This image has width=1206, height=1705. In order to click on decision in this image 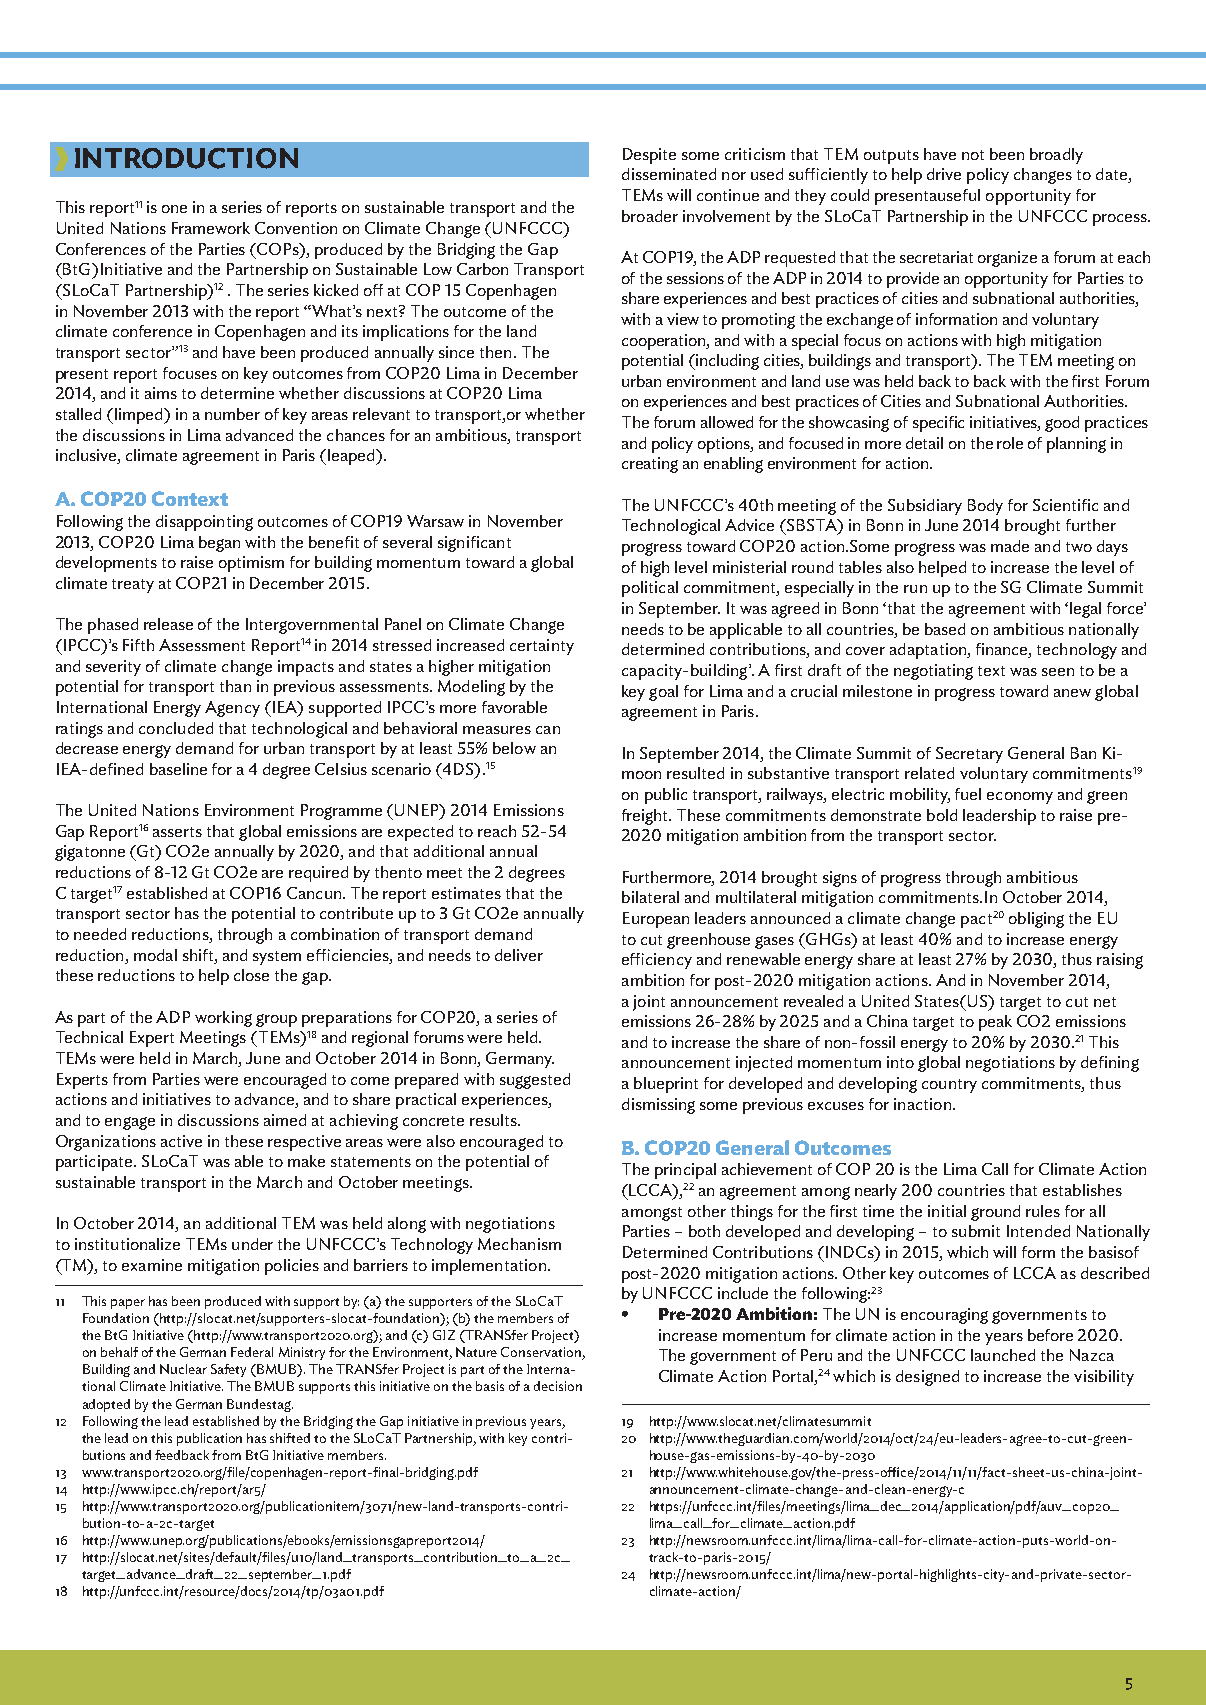, I will do `click(558, 1386)`.
